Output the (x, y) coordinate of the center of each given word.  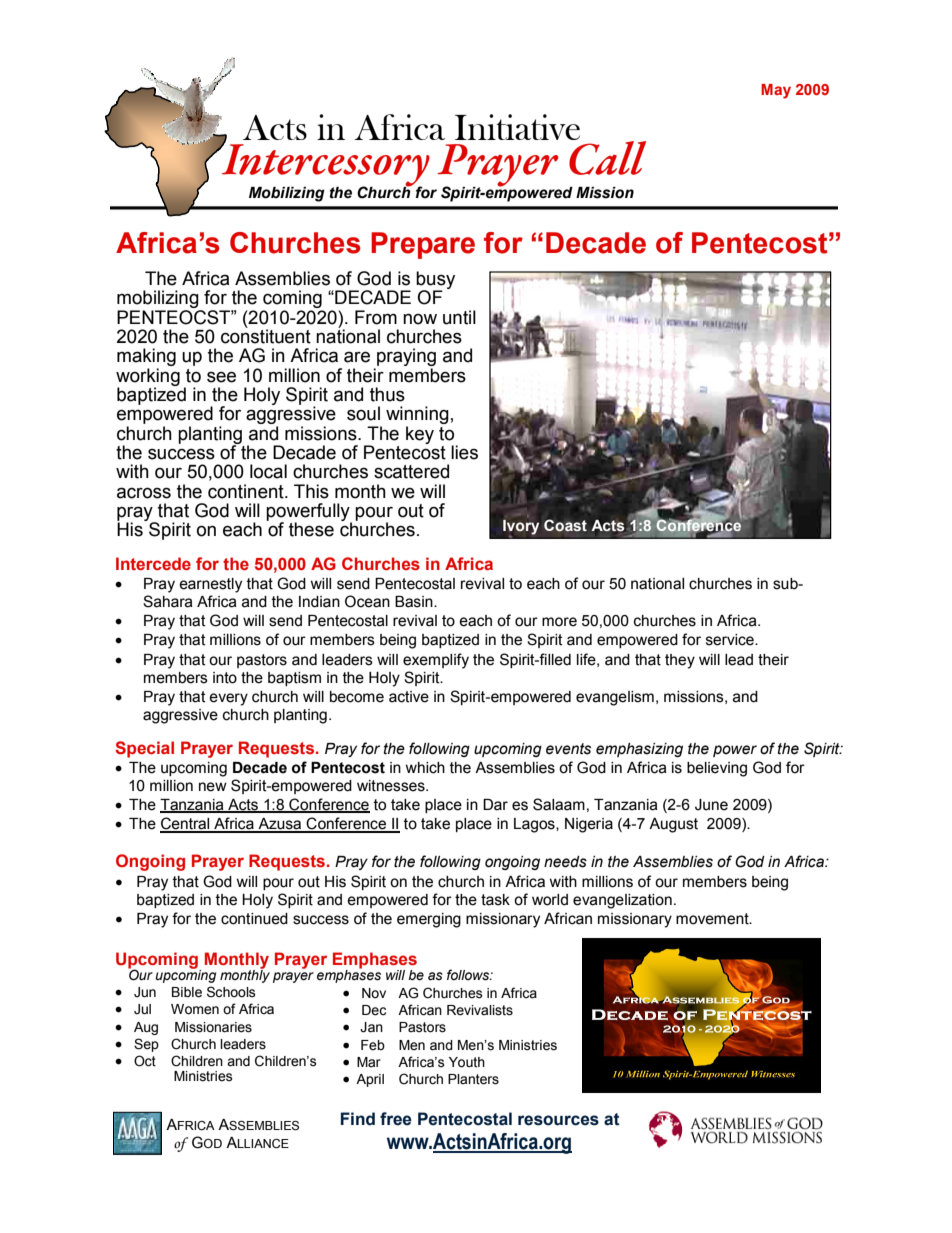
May (776, 91)
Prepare (423, 245)
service (731, 640)
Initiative (517, 127)
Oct (145, 1061)
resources (558, 1120)
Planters (473, 1079)
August (673, 825)
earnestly (210, 585)
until (459, 317)
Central (186, 824)
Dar (495, 805)
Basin (415, 602)
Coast (565, 525)
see (221, 377)
